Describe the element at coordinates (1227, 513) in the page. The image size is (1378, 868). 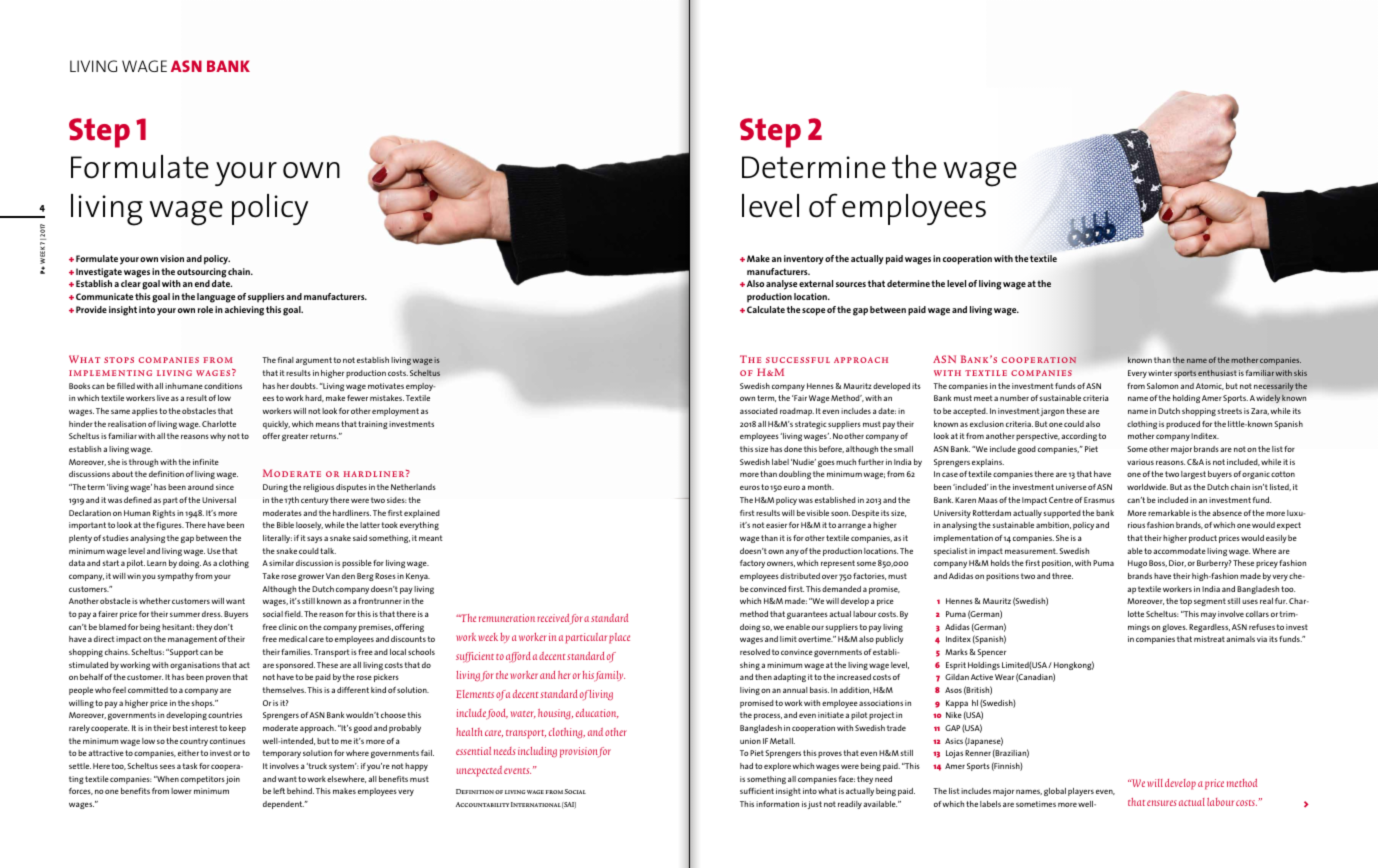
I see `absence` at that location.
